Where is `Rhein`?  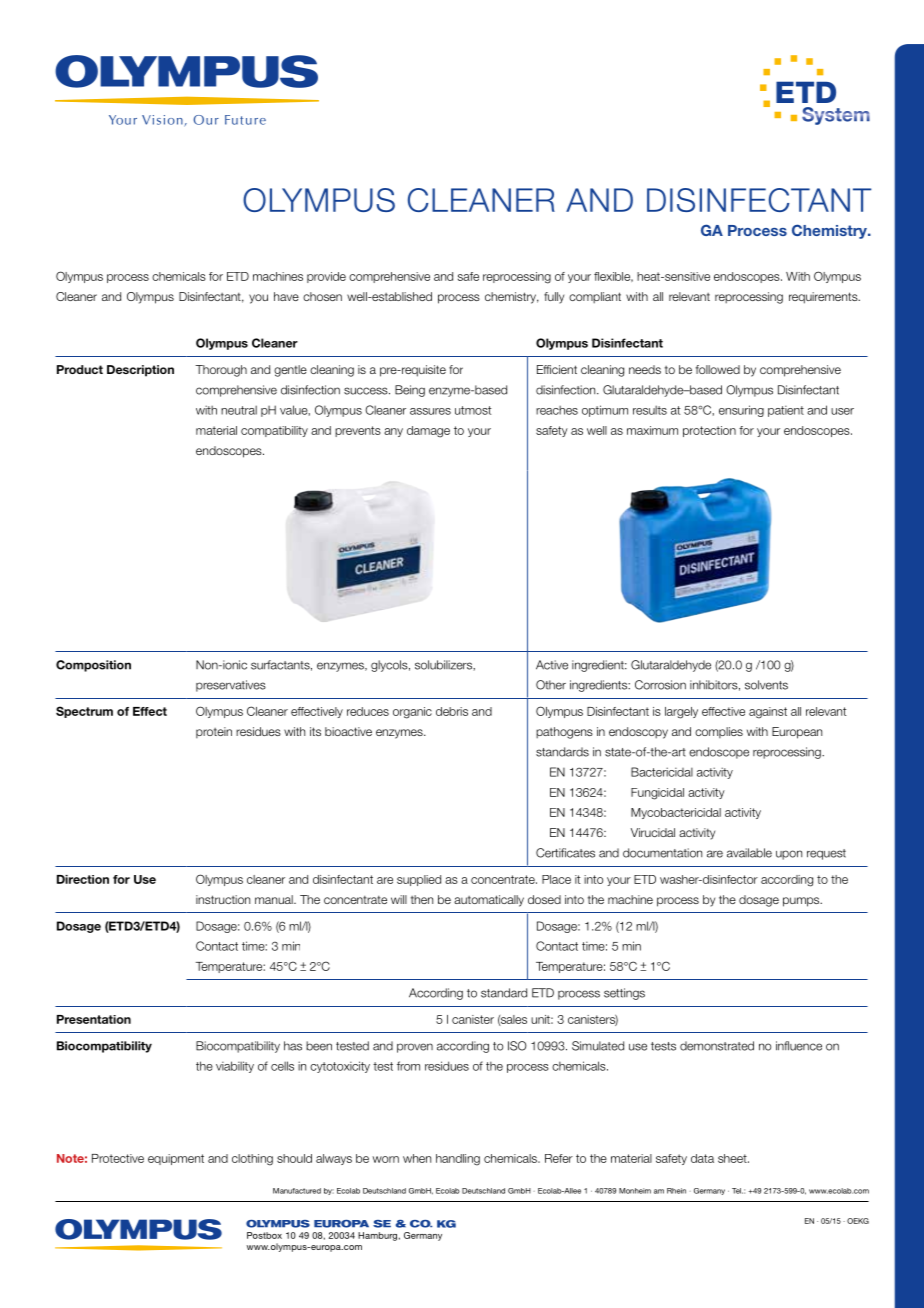
Rhein is located at coordinates (676, 1191).
